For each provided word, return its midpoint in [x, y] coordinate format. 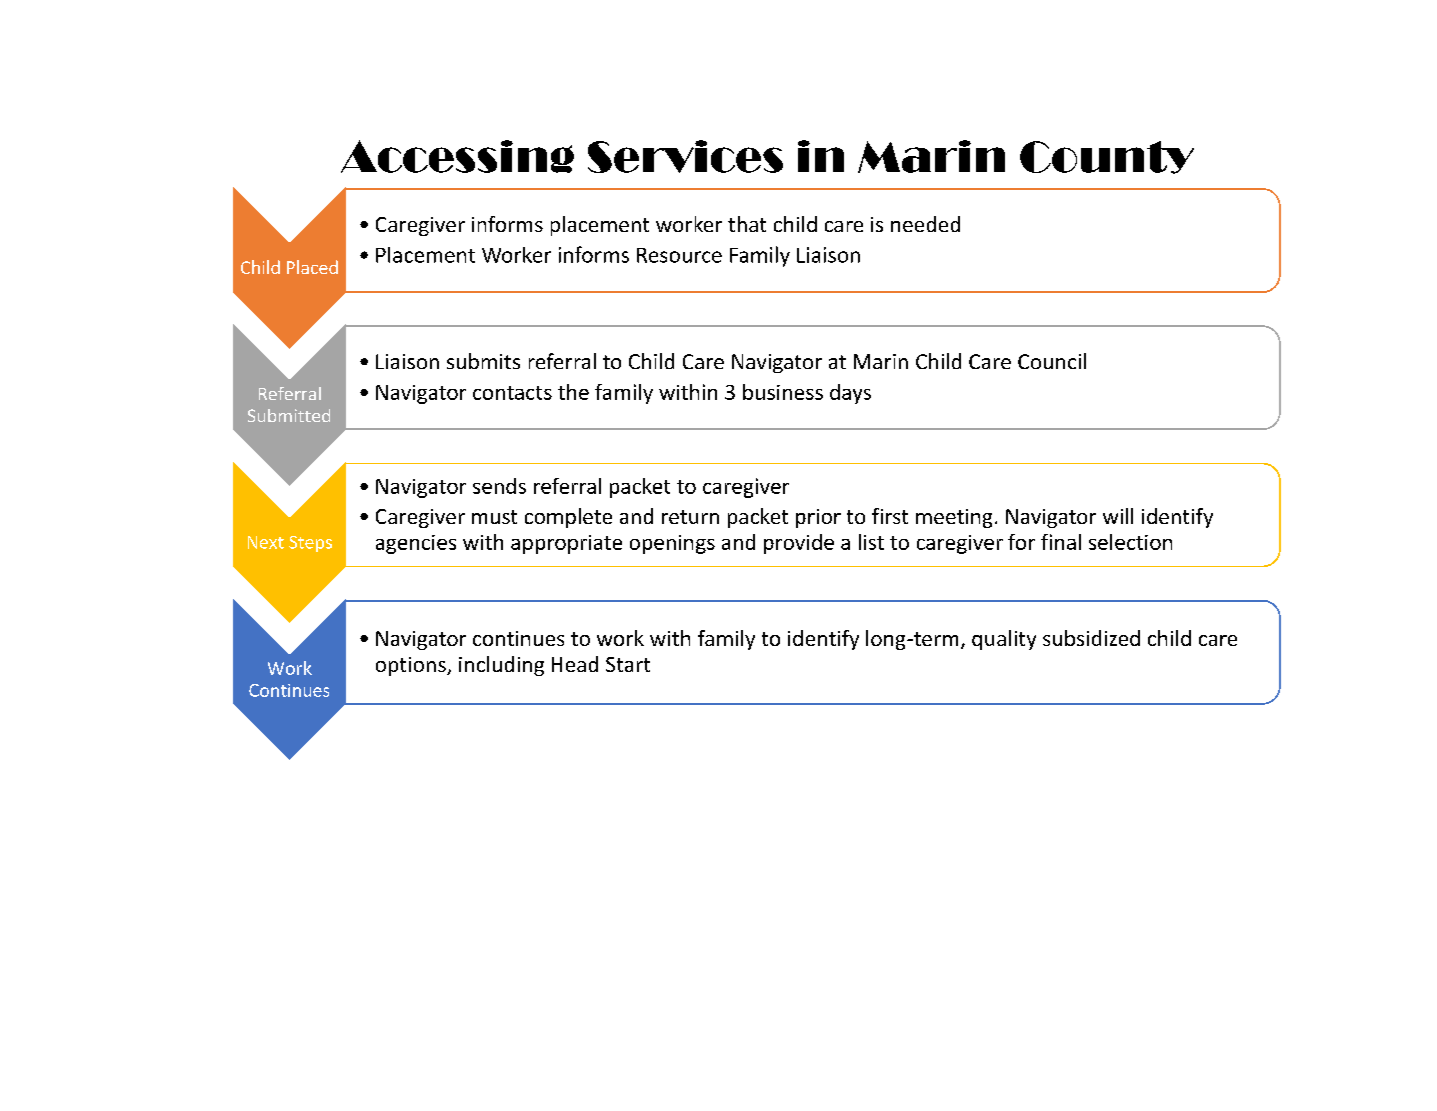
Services [685, 156]
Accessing [457, 156]
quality [1004, 640]
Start [628, 664]
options [412, 666]
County [1107, 157]
